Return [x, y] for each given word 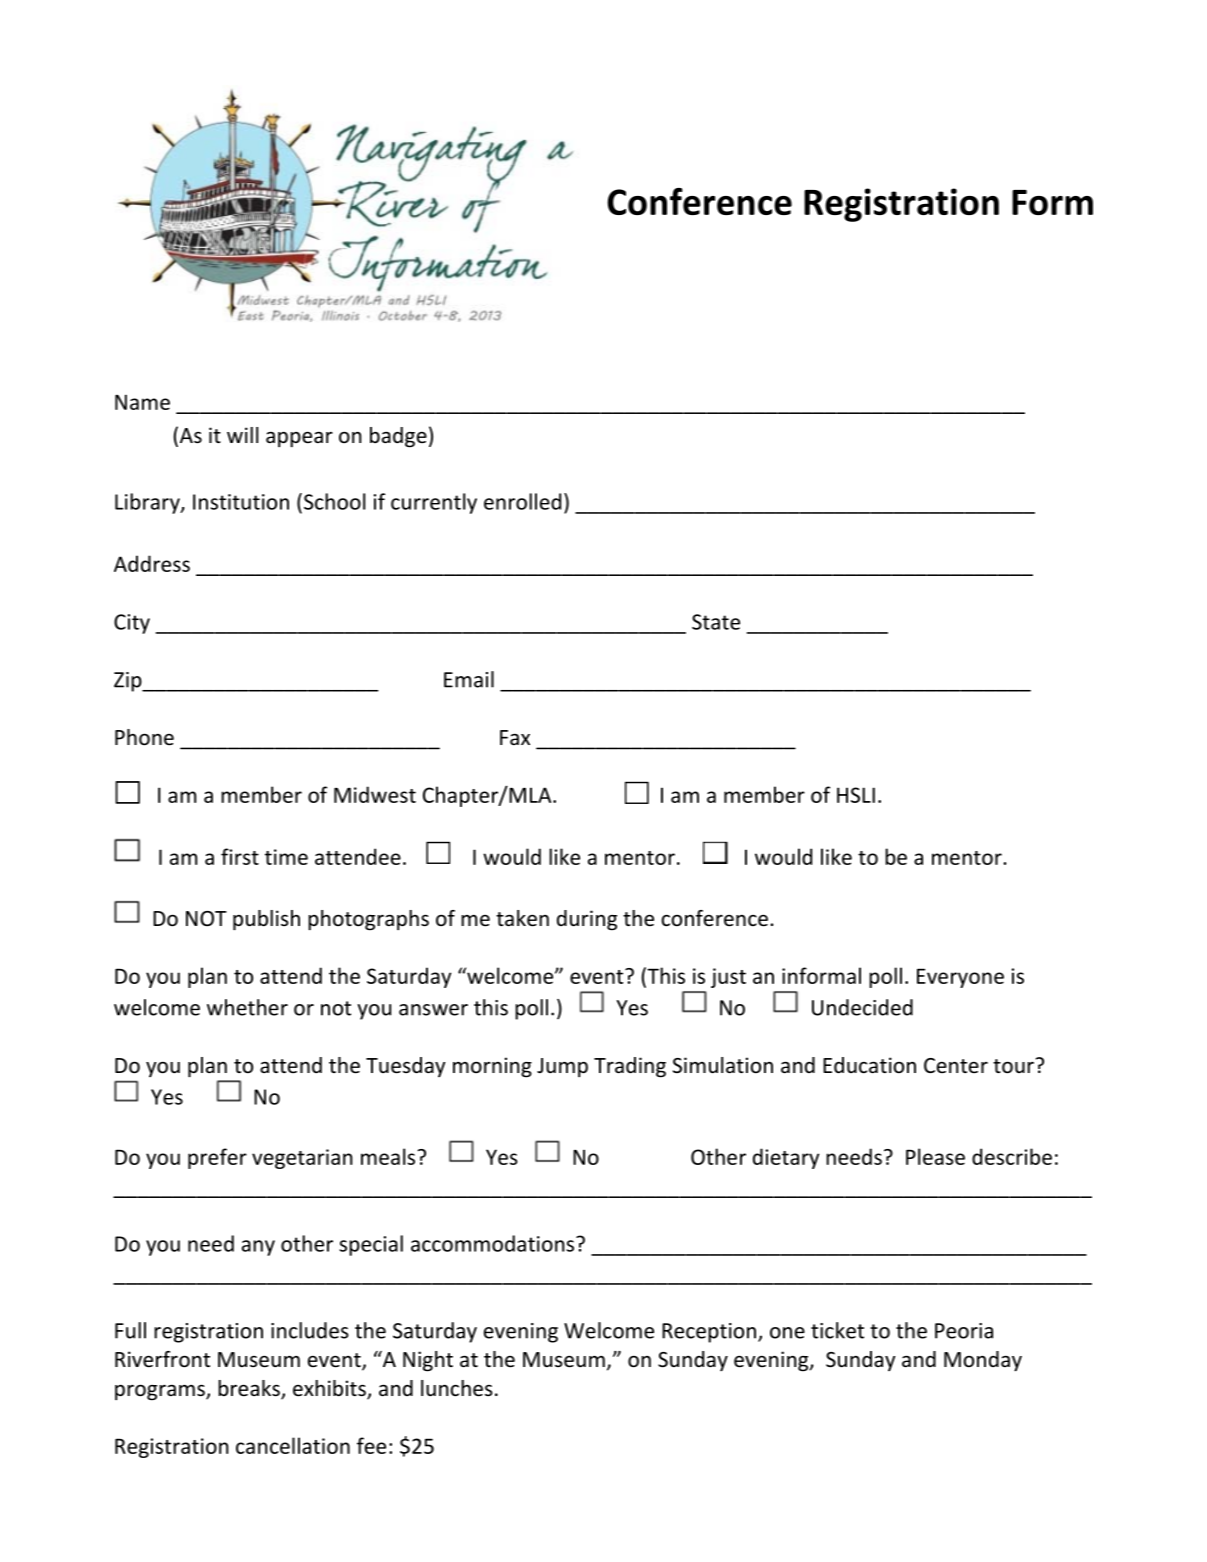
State [716, 622]
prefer [217, 1158]
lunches [457, 1388]
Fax [515, 737]
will [242, 435]
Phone [144, 737]
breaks [250, 1389]
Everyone [960, 978]
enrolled [522, 501]
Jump [562, 1067]
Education [869, 1065]
